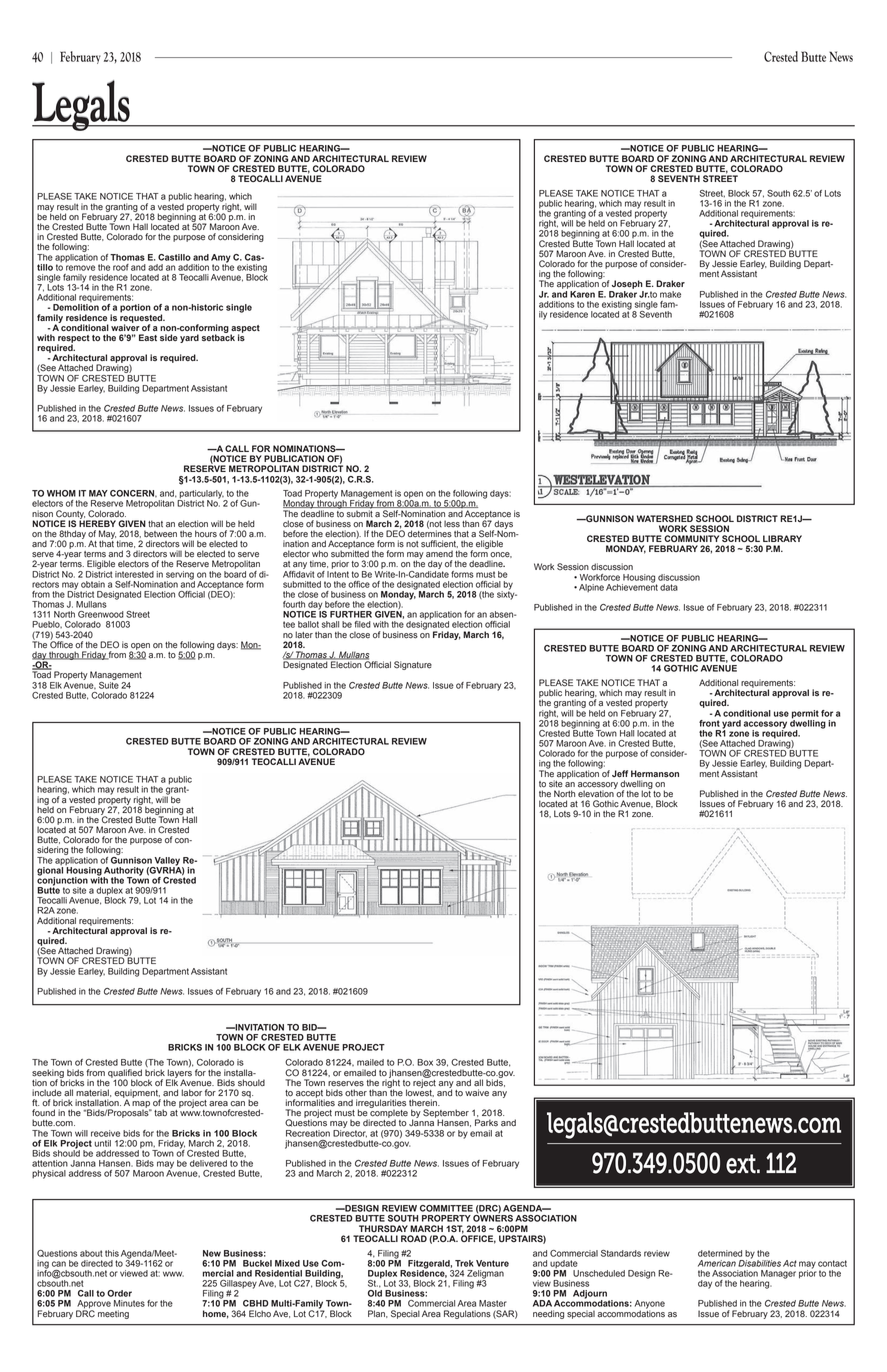  What do you see at coordinates (148, 337) in the screenshot?
I see `East` at bounding box center [148, 337].
